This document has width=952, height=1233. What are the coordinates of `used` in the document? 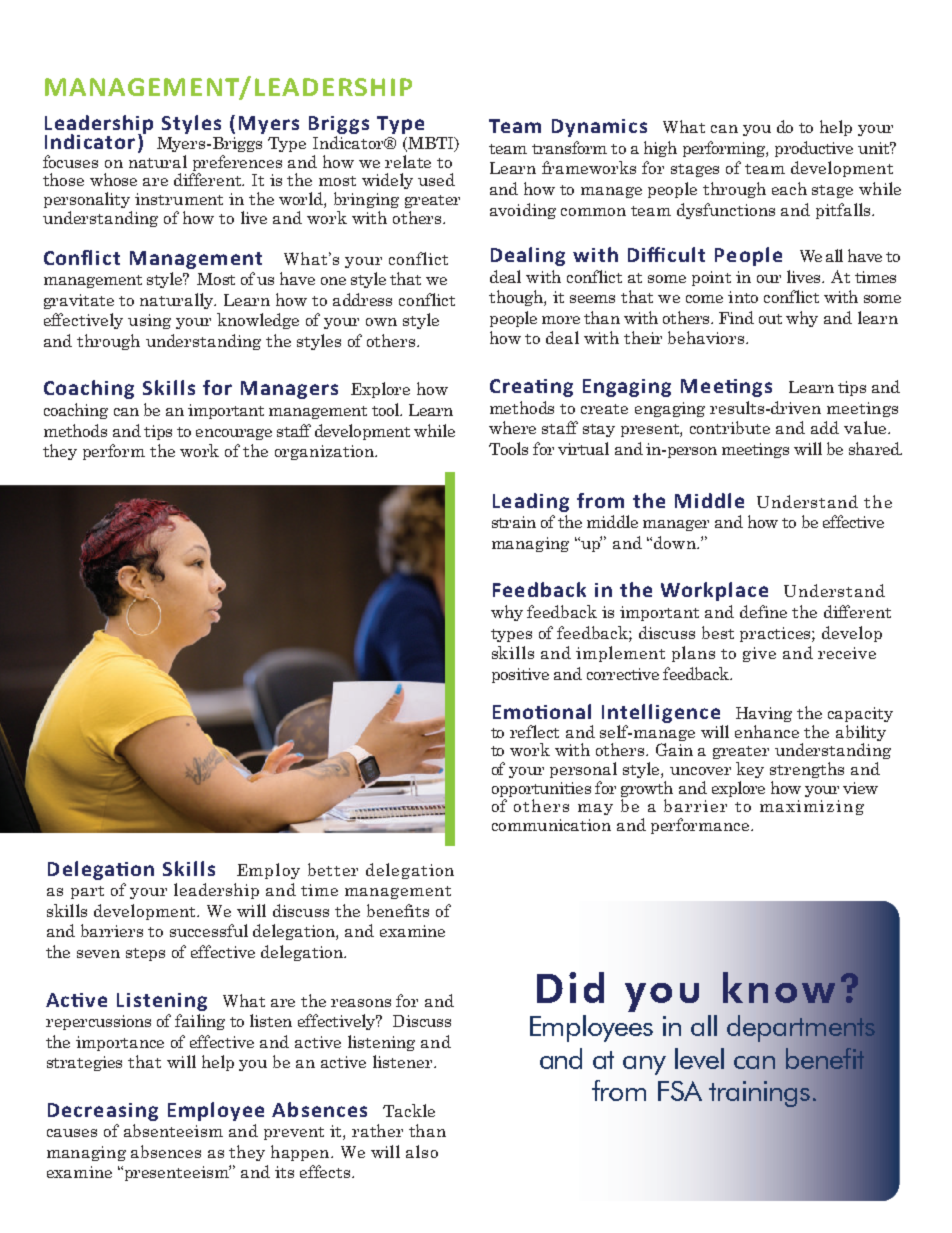 It's located at (436, 179).
